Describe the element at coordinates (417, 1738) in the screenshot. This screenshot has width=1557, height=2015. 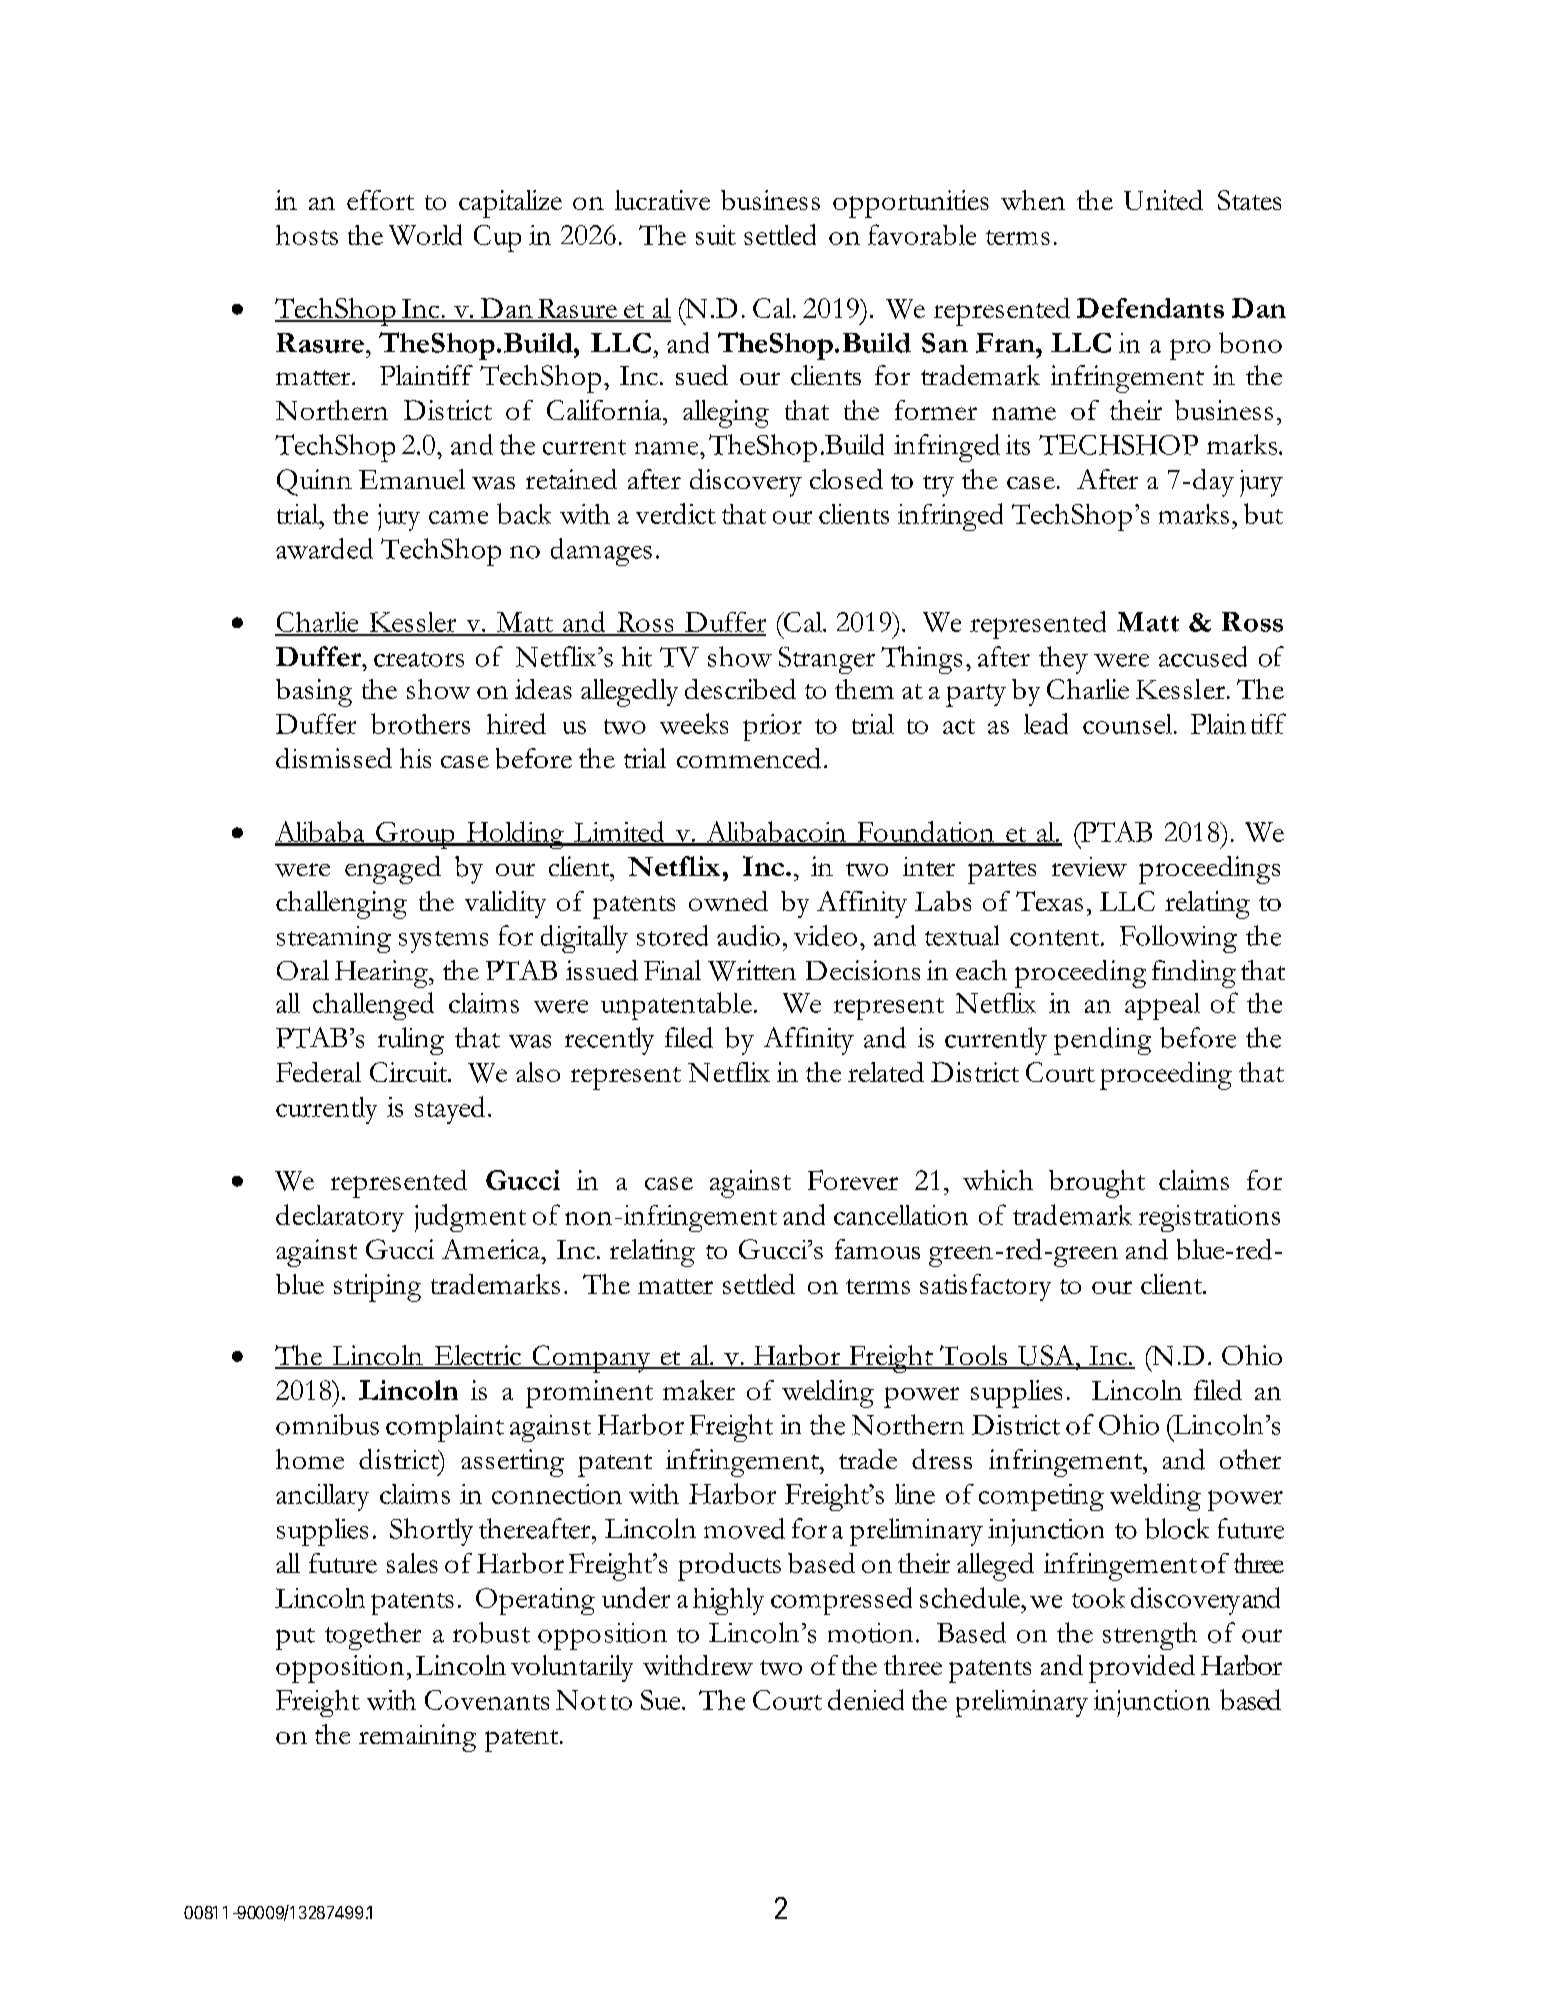
I see `remaining` at that location.
